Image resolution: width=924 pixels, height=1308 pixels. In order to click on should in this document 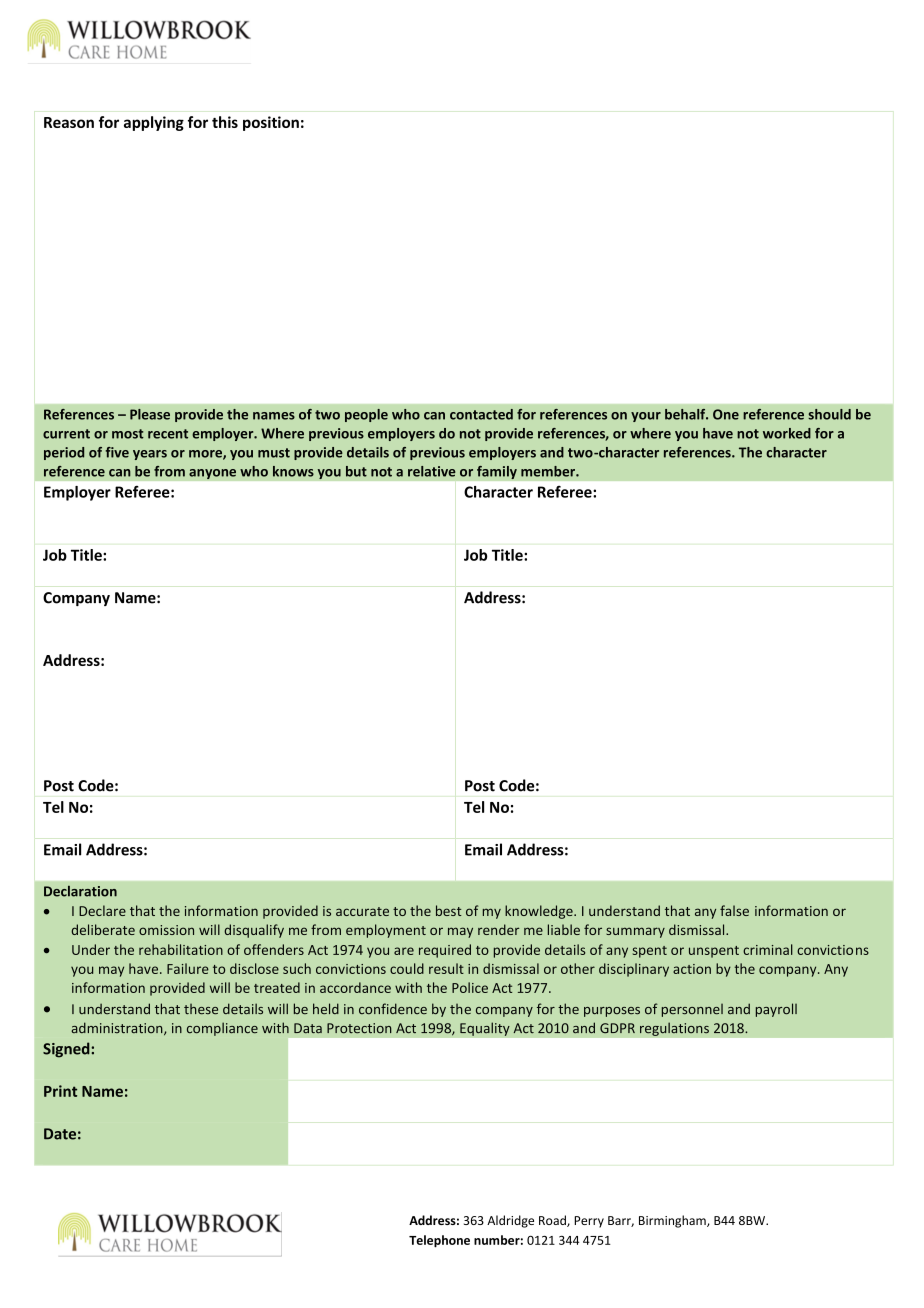, I will do `click(829, 414)`.
